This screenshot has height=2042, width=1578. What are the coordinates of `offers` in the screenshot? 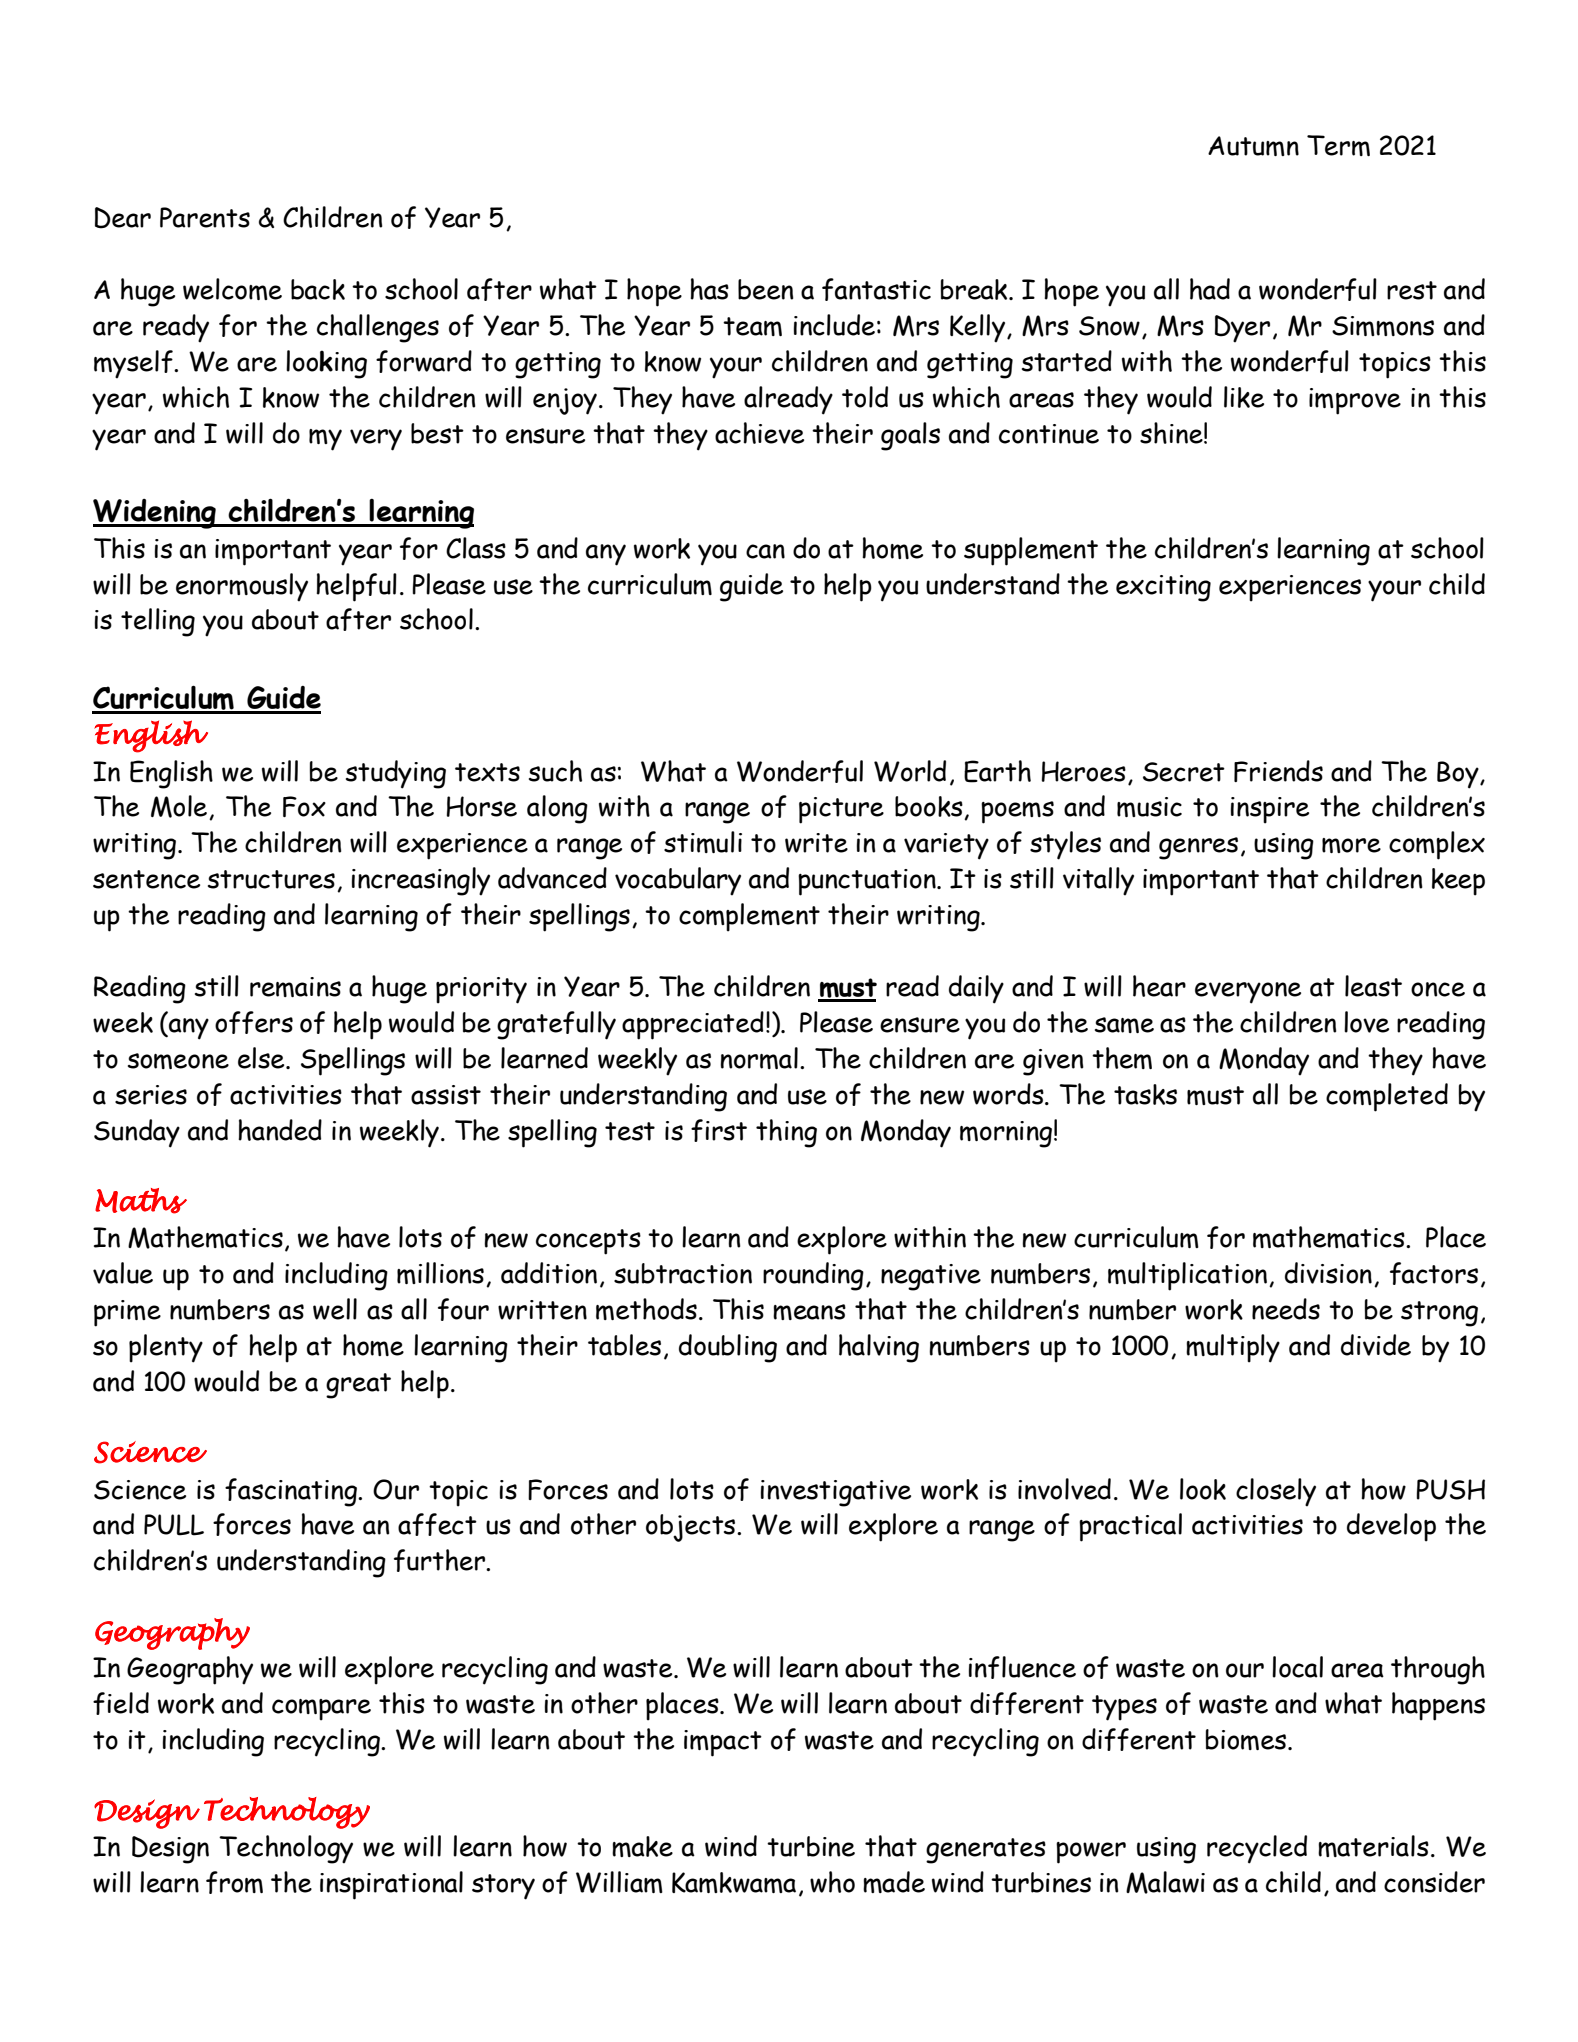 It's located at (254, 1022).
